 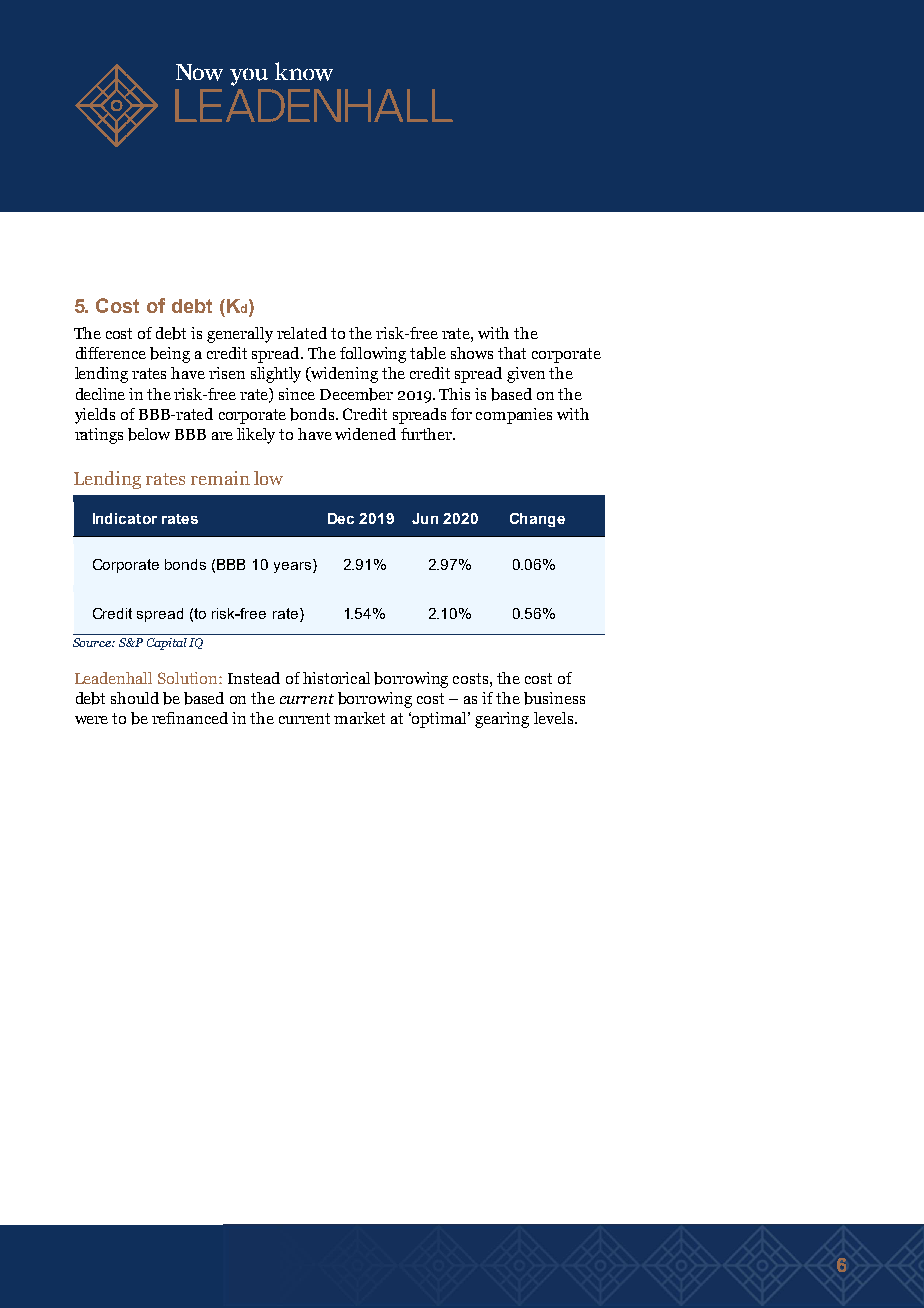 I want to click on being, so click(x=170, y=355).
